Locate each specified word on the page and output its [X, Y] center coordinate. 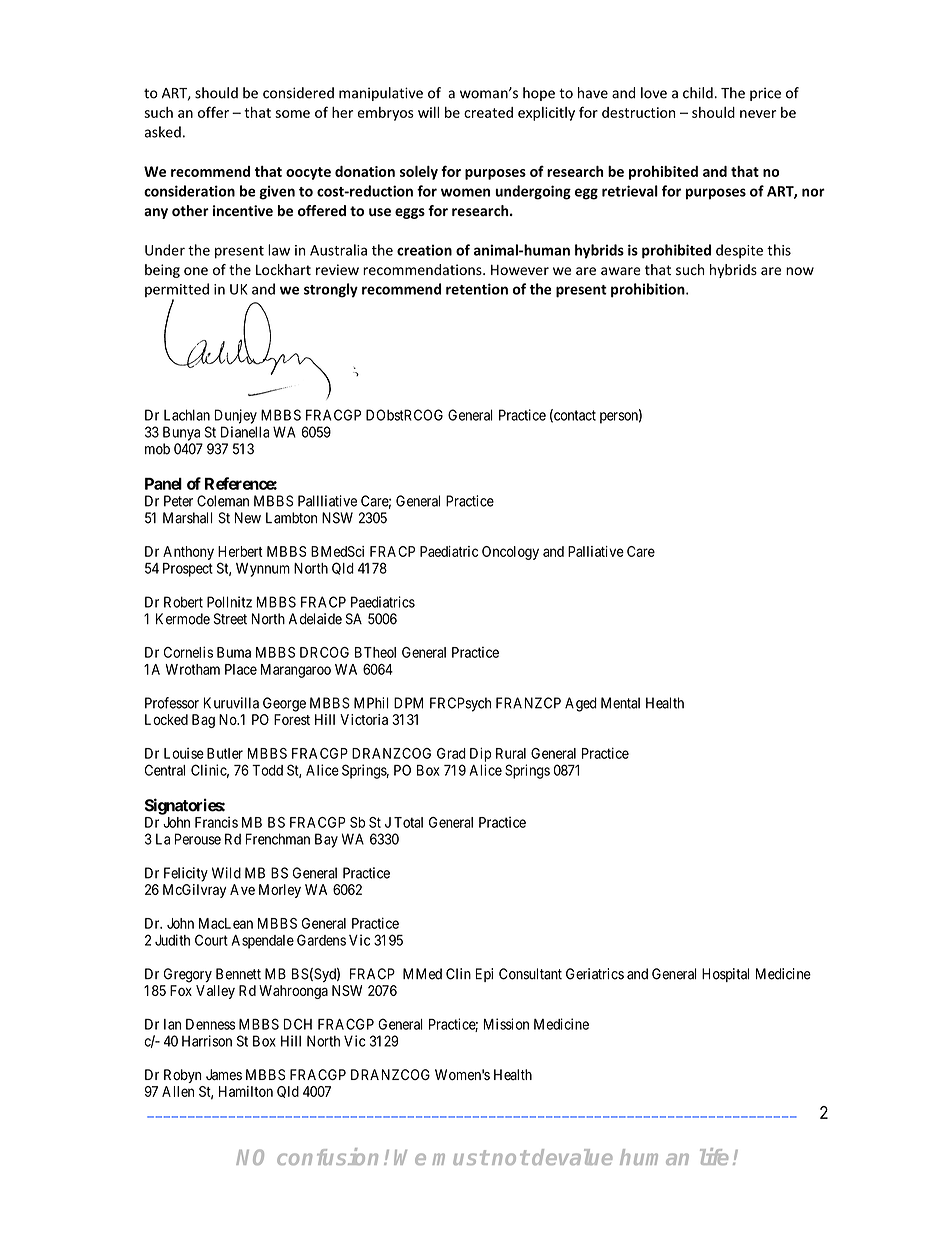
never [758, 114]
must [460, 1157]
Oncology [510, 553]
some [292, 114]
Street [230, 619]
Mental [620, 703]
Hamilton [246, 1091]
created [488, 112]
